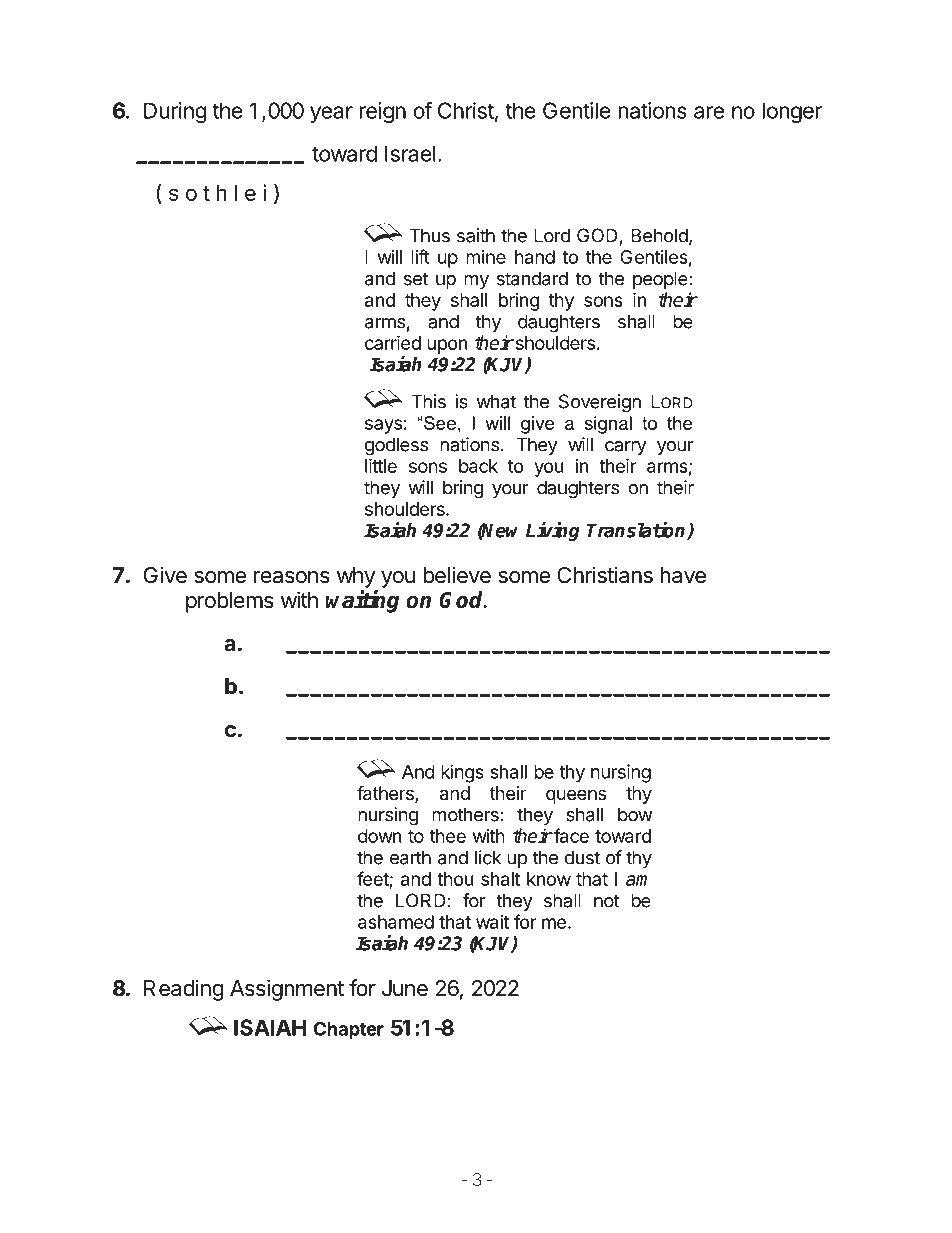 Image resolution: width=952 pixels, height=1233 pixels. I want to click on problems, so click(230, 602).
